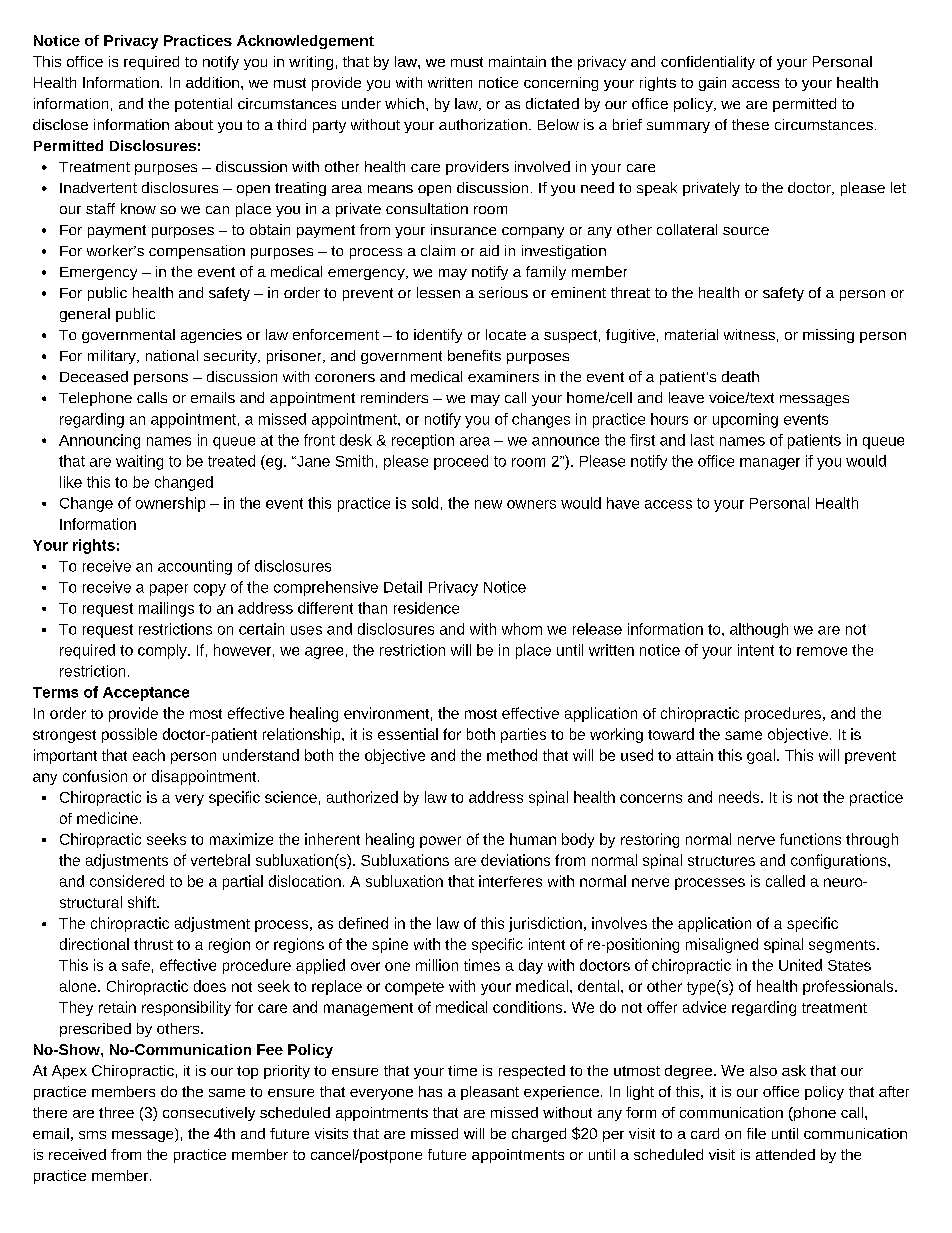 The width and height of the screenshot is (952, 1233). What do you see at coordinates (750, 124) in the screenshot?
I see `these` at bounding box center [750, 124].
